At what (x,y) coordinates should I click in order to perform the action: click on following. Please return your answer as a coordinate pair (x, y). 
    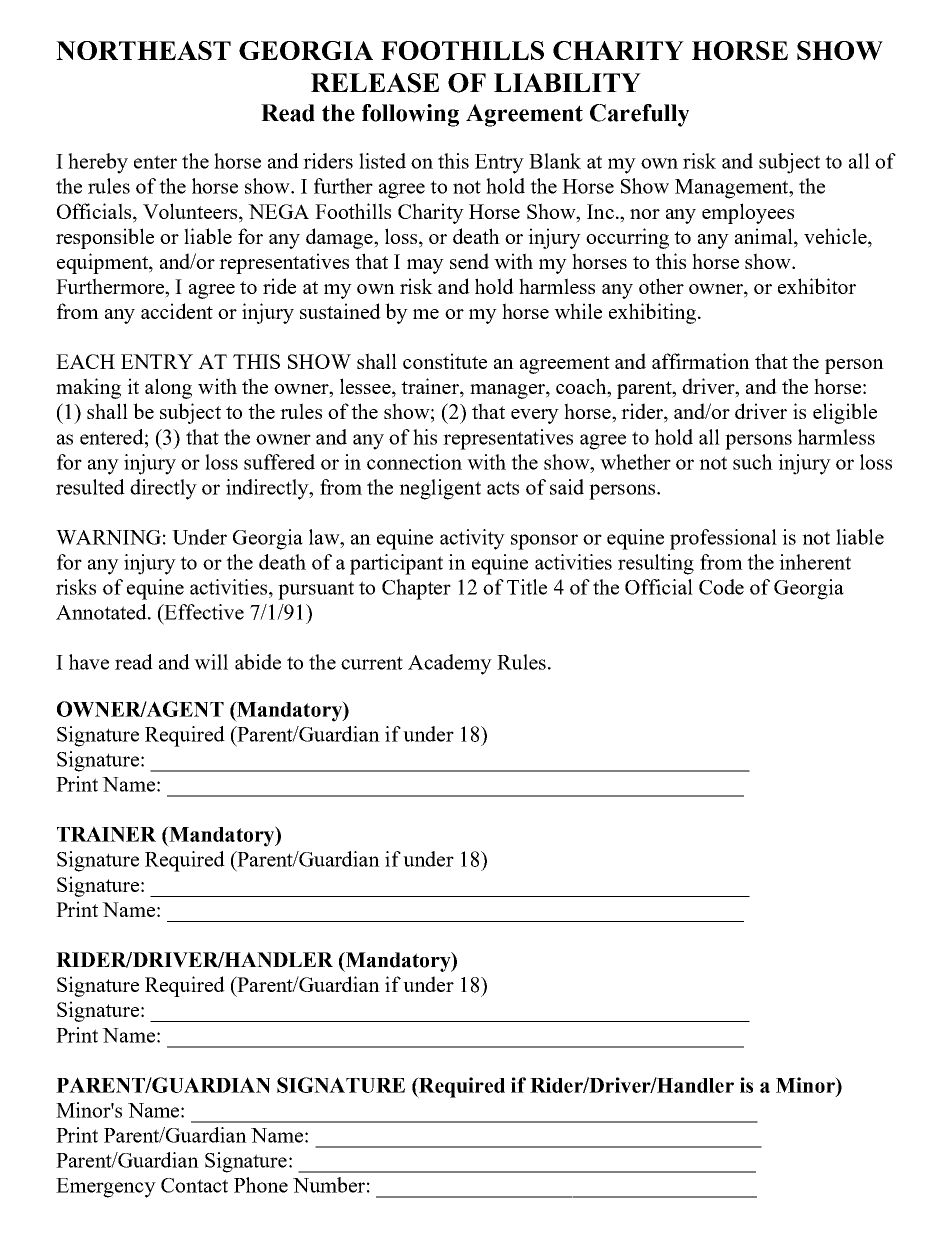
    Looking at the image, I should click on (410, 115).
